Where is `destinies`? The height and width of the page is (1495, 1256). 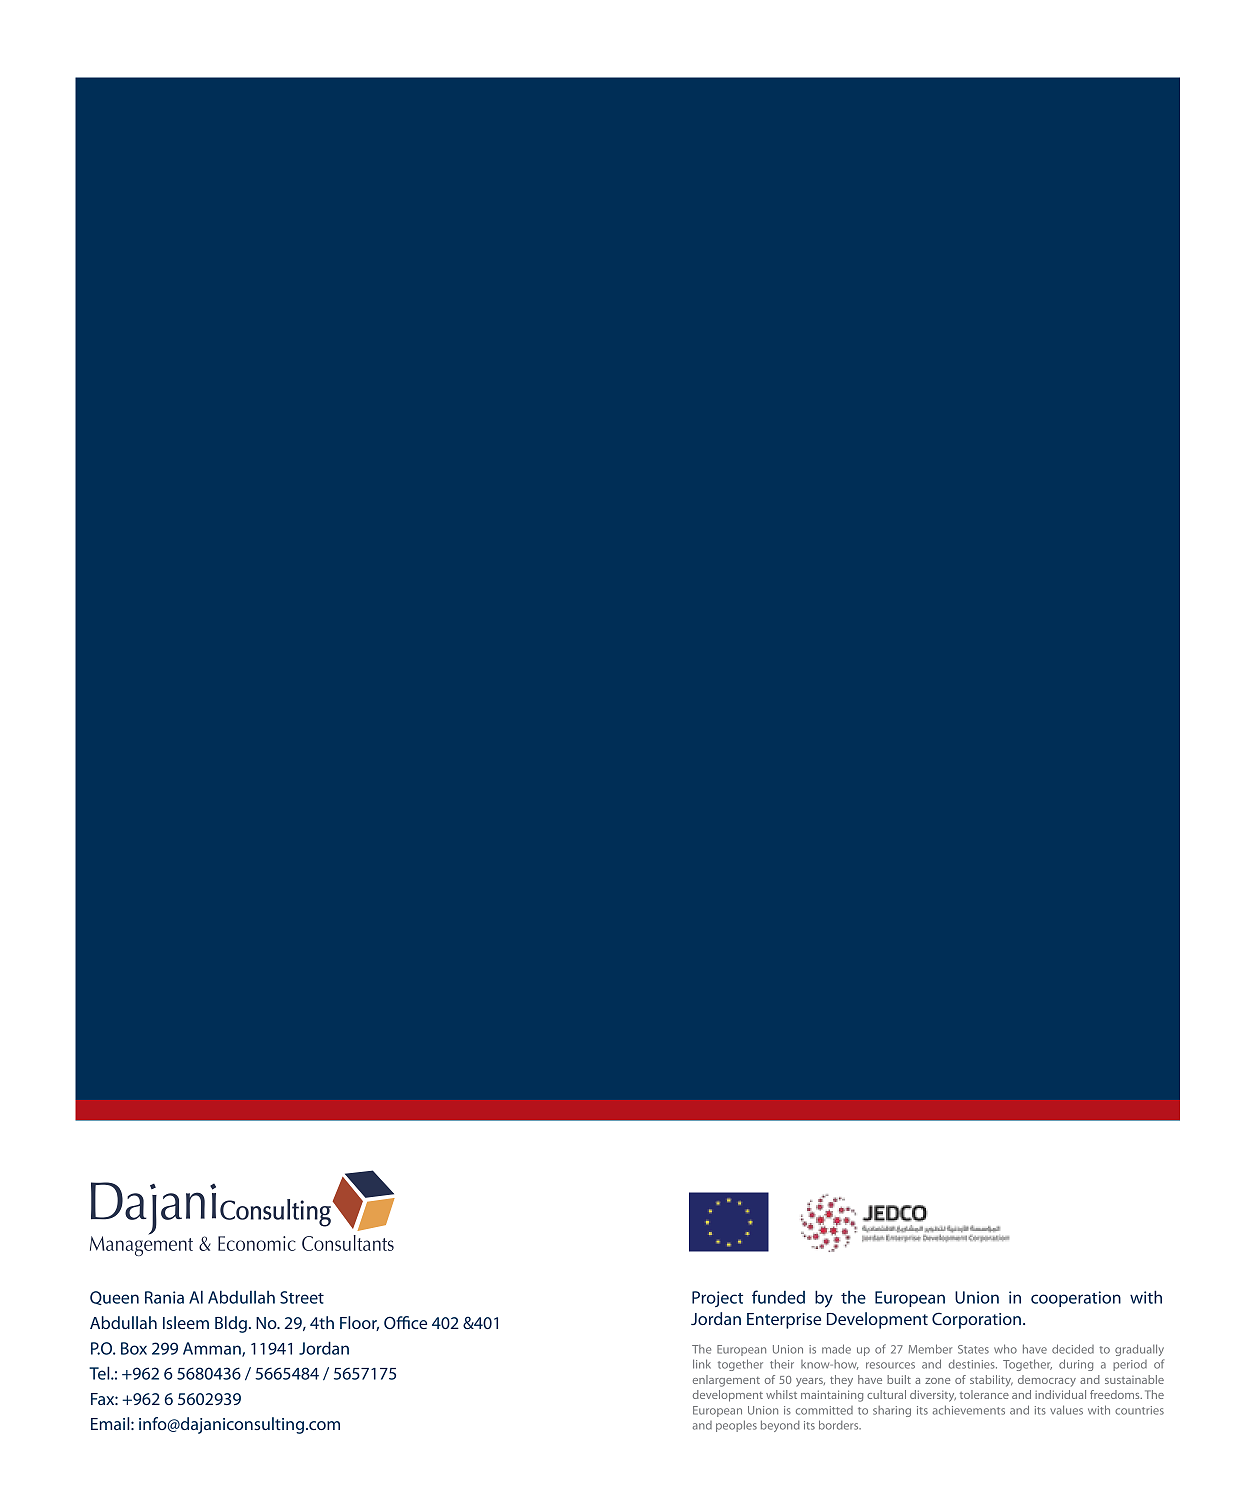 destinies is located at coordinates (973, 1364).
